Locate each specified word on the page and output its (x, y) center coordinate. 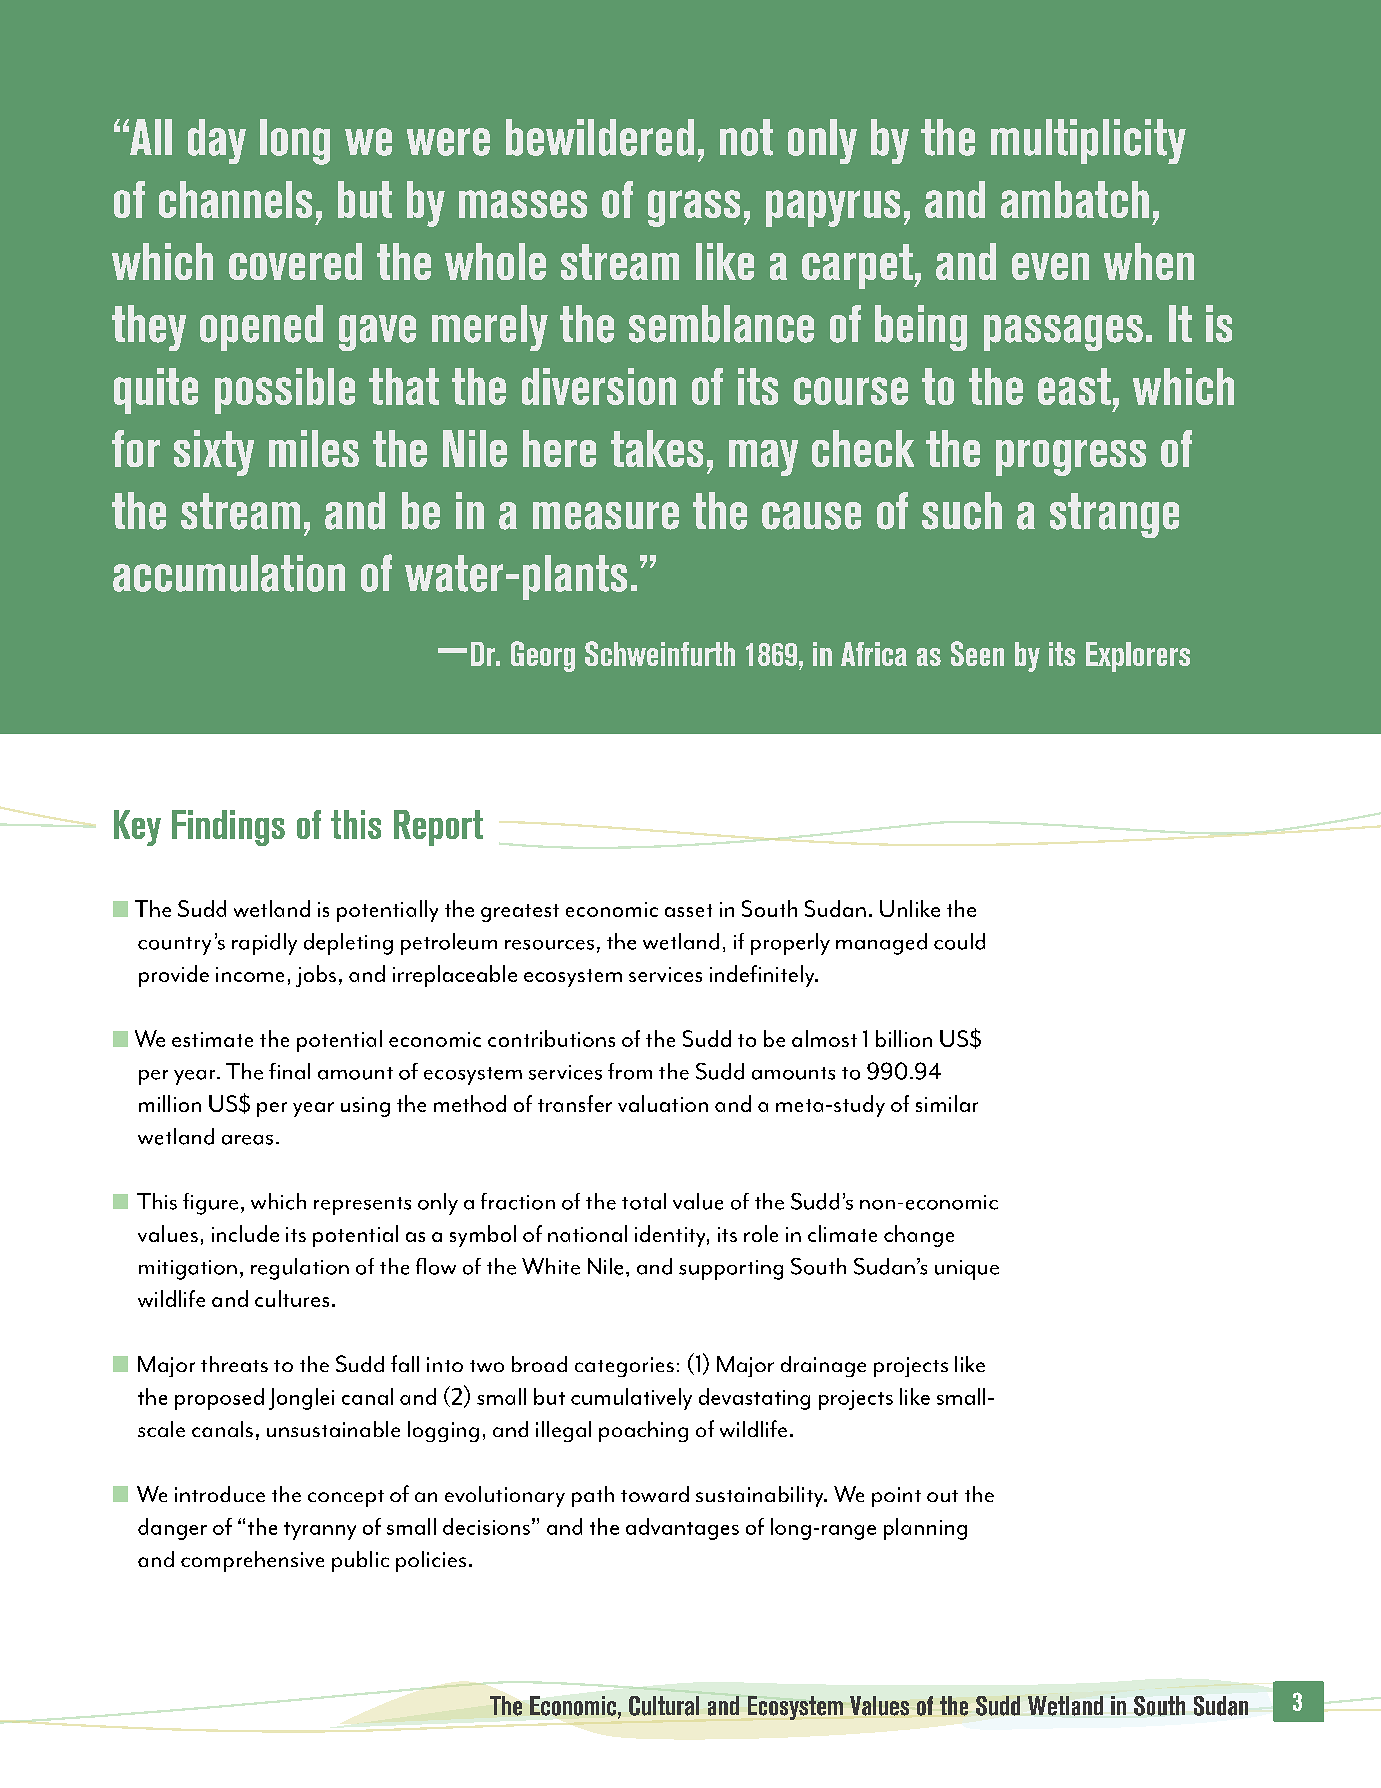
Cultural (664, 1706)
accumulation (229, 573)
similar (947, 1103)
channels (235, 199)
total (644, 1201)
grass (694, 208)
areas (247, 1140)
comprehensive (252, 1561)
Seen (977, 653)
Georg (543, 656)
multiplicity (1088, 141)
